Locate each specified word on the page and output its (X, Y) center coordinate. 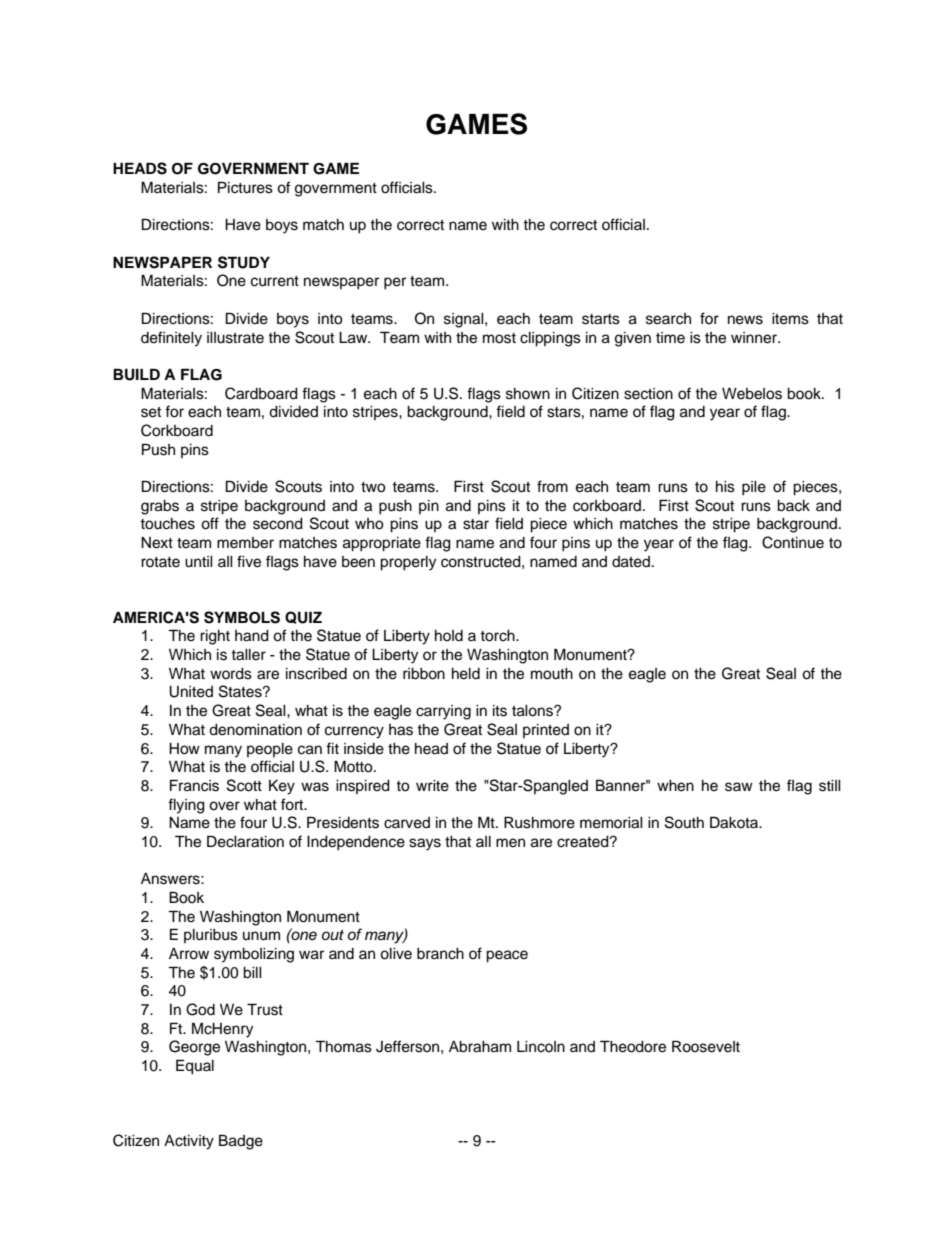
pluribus (211, 936)
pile (754, 488)
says (425, 844)
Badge (241, 1142)
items (790, 319)
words (231, 674)
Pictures (245, 187)
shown (528, 394)
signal (465, 320)
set (151, 412)
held (466, 674)
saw (739, 787)
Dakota (735, 822)
